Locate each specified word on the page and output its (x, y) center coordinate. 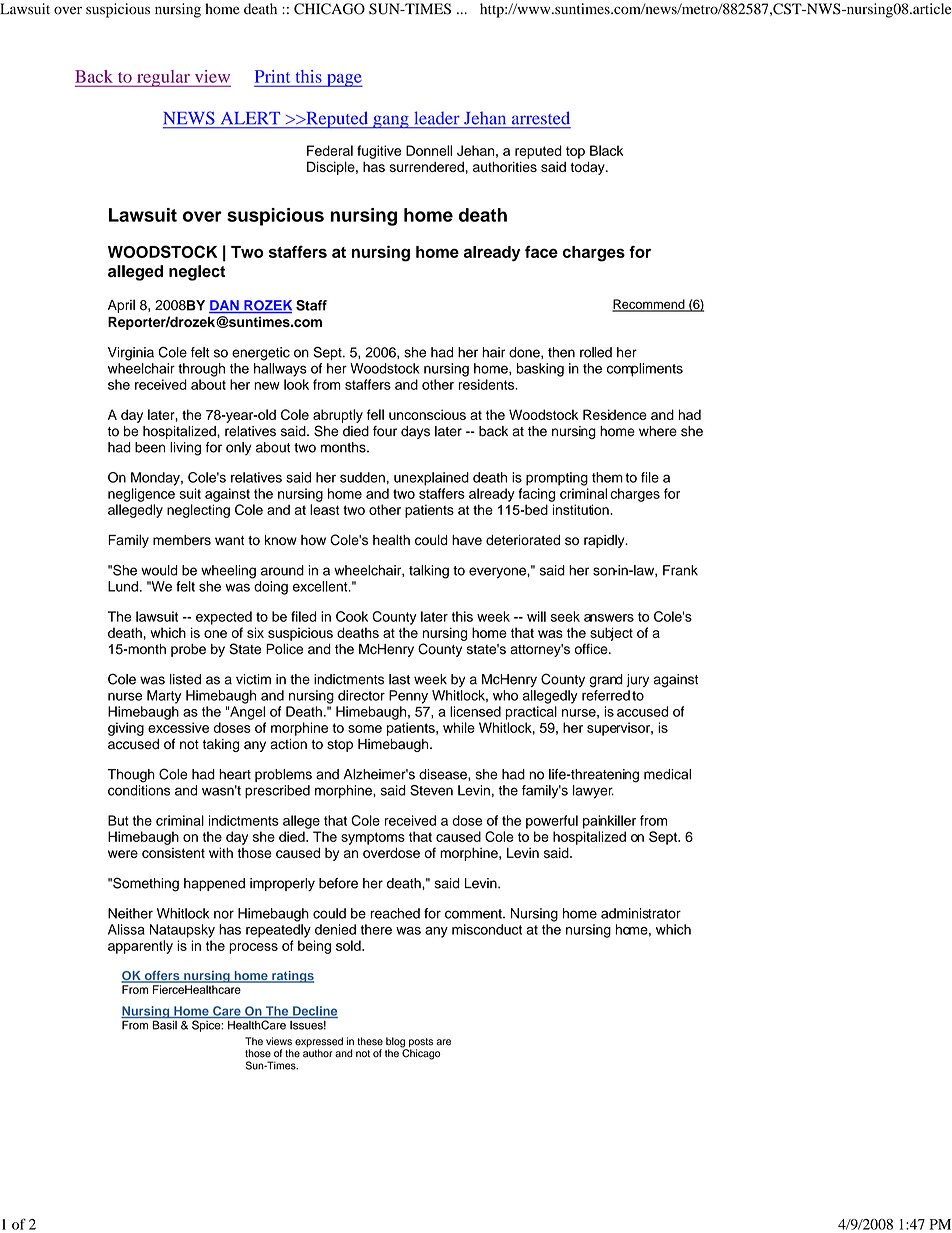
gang (391, 122)
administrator (641, 913)
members (182, 540)
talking (429, 572)
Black (606, 150)
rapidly (605, 541)
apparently (140, 947)
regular (163, 78)
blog (397, 1043)
